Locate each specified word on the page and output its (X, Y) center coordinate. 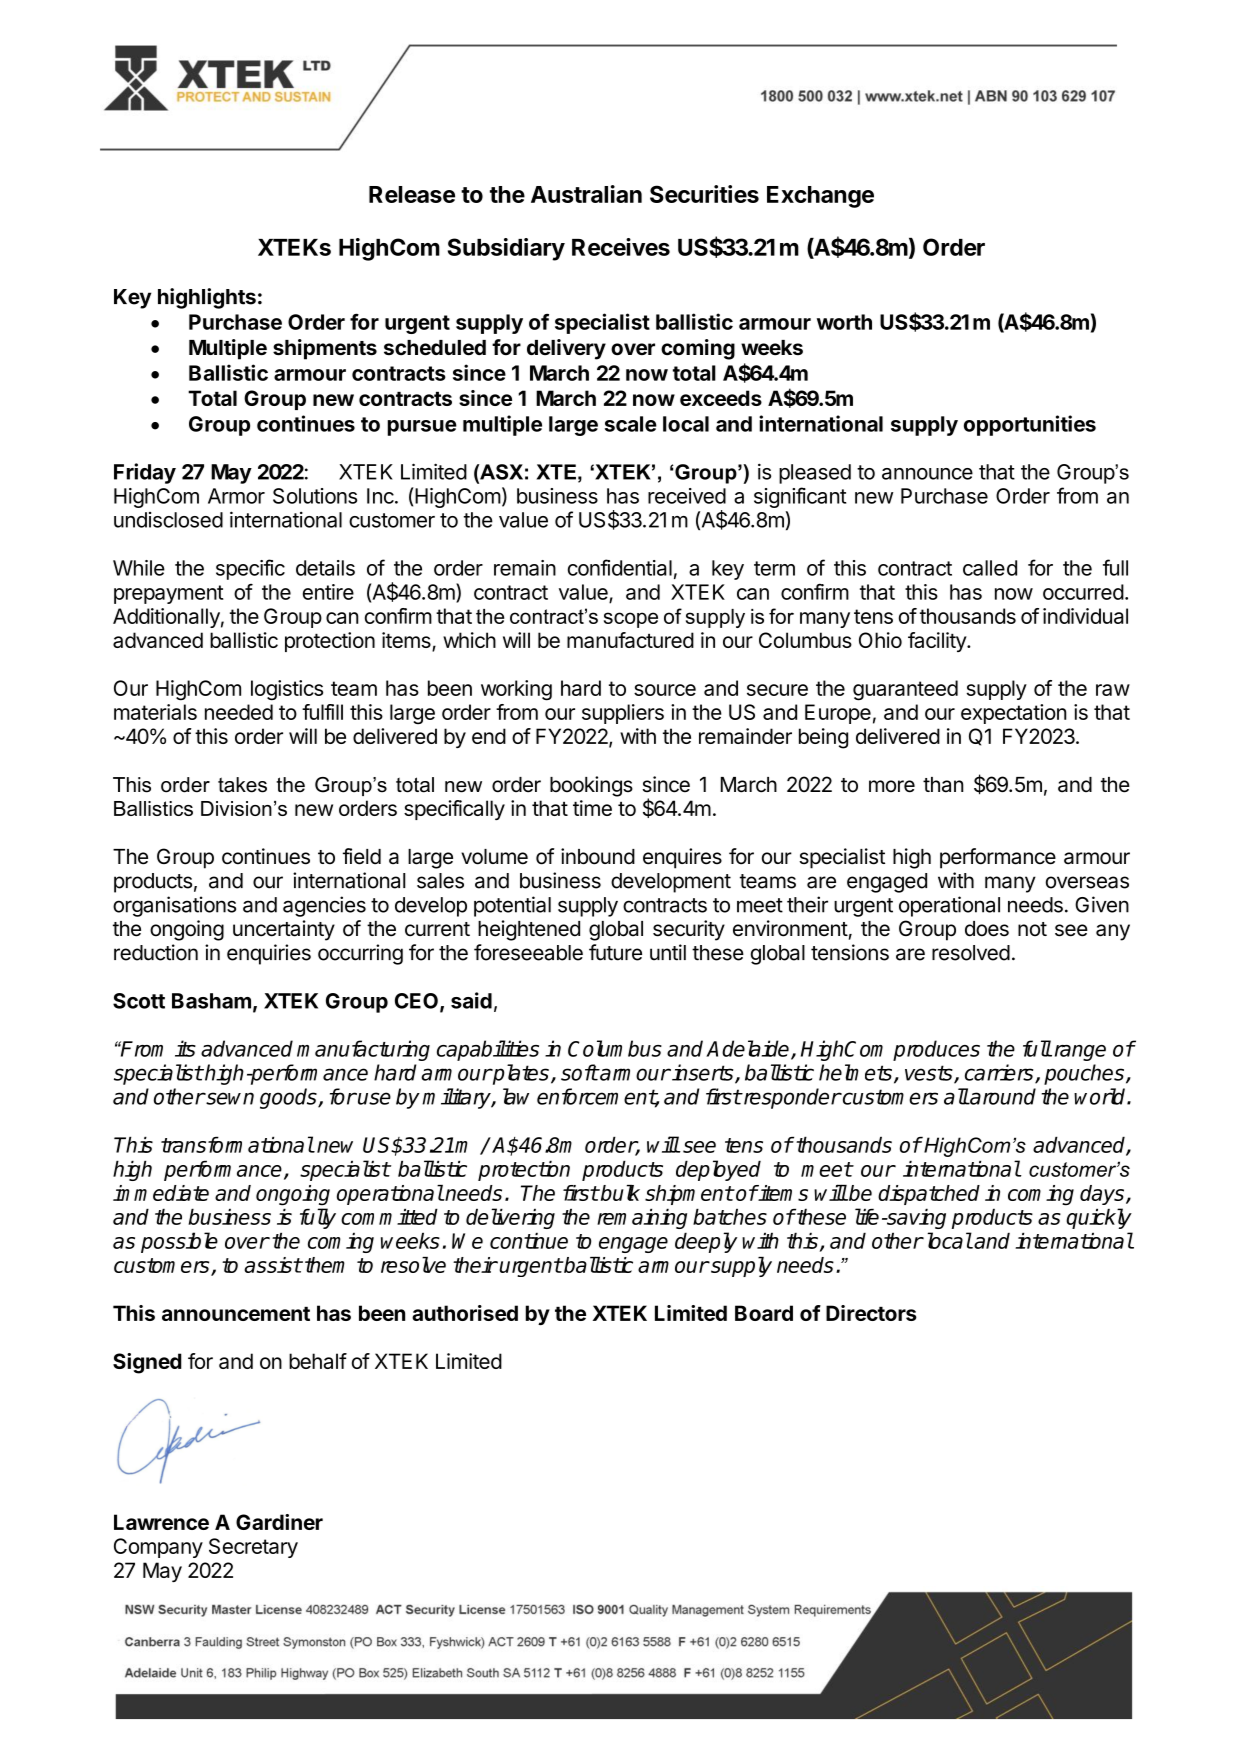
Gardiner (279, 1522)
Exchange (820, 197)
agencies (324, 906)
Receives (621, 247)
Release (412, 194)
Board (764, 1313)
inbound (598, 856)
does (987, 929)
